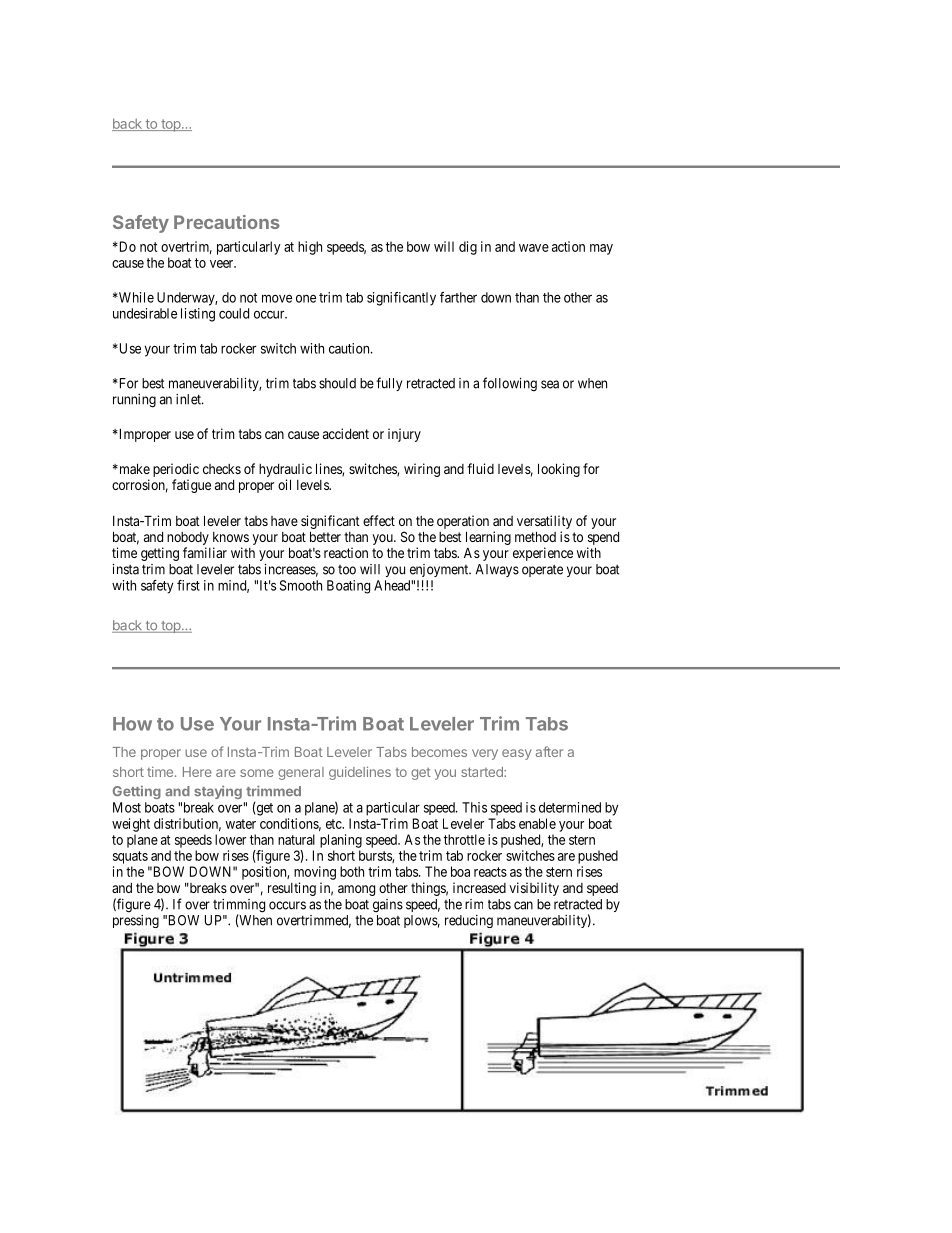  What do you see at coordinates (136, 921) in the page?
I see `pressing` at bounding box center [136, 921].
